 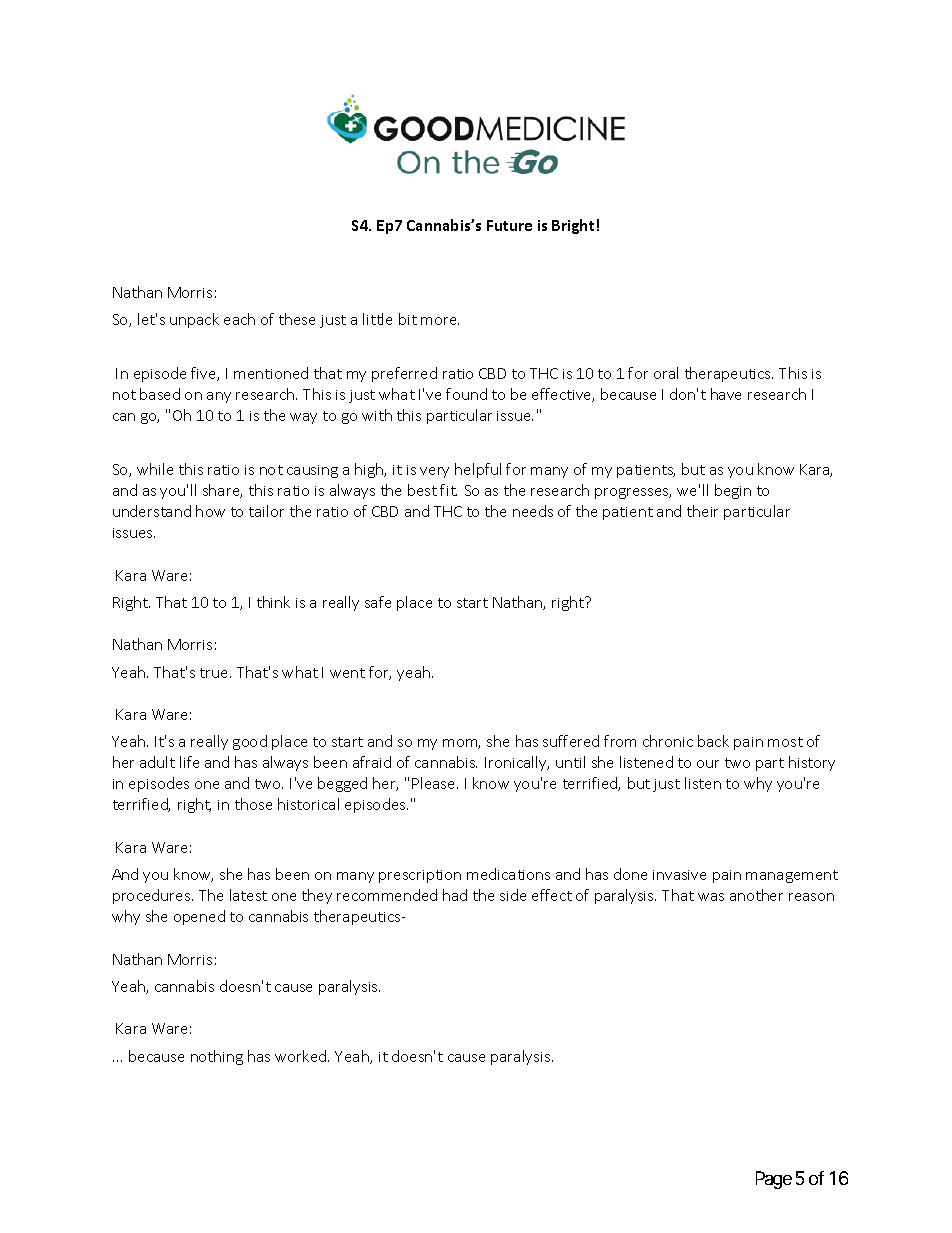 What do you see at coordinates (217, 1057) in the page?
I see `nothing` at bounding box center [217, 1057].
